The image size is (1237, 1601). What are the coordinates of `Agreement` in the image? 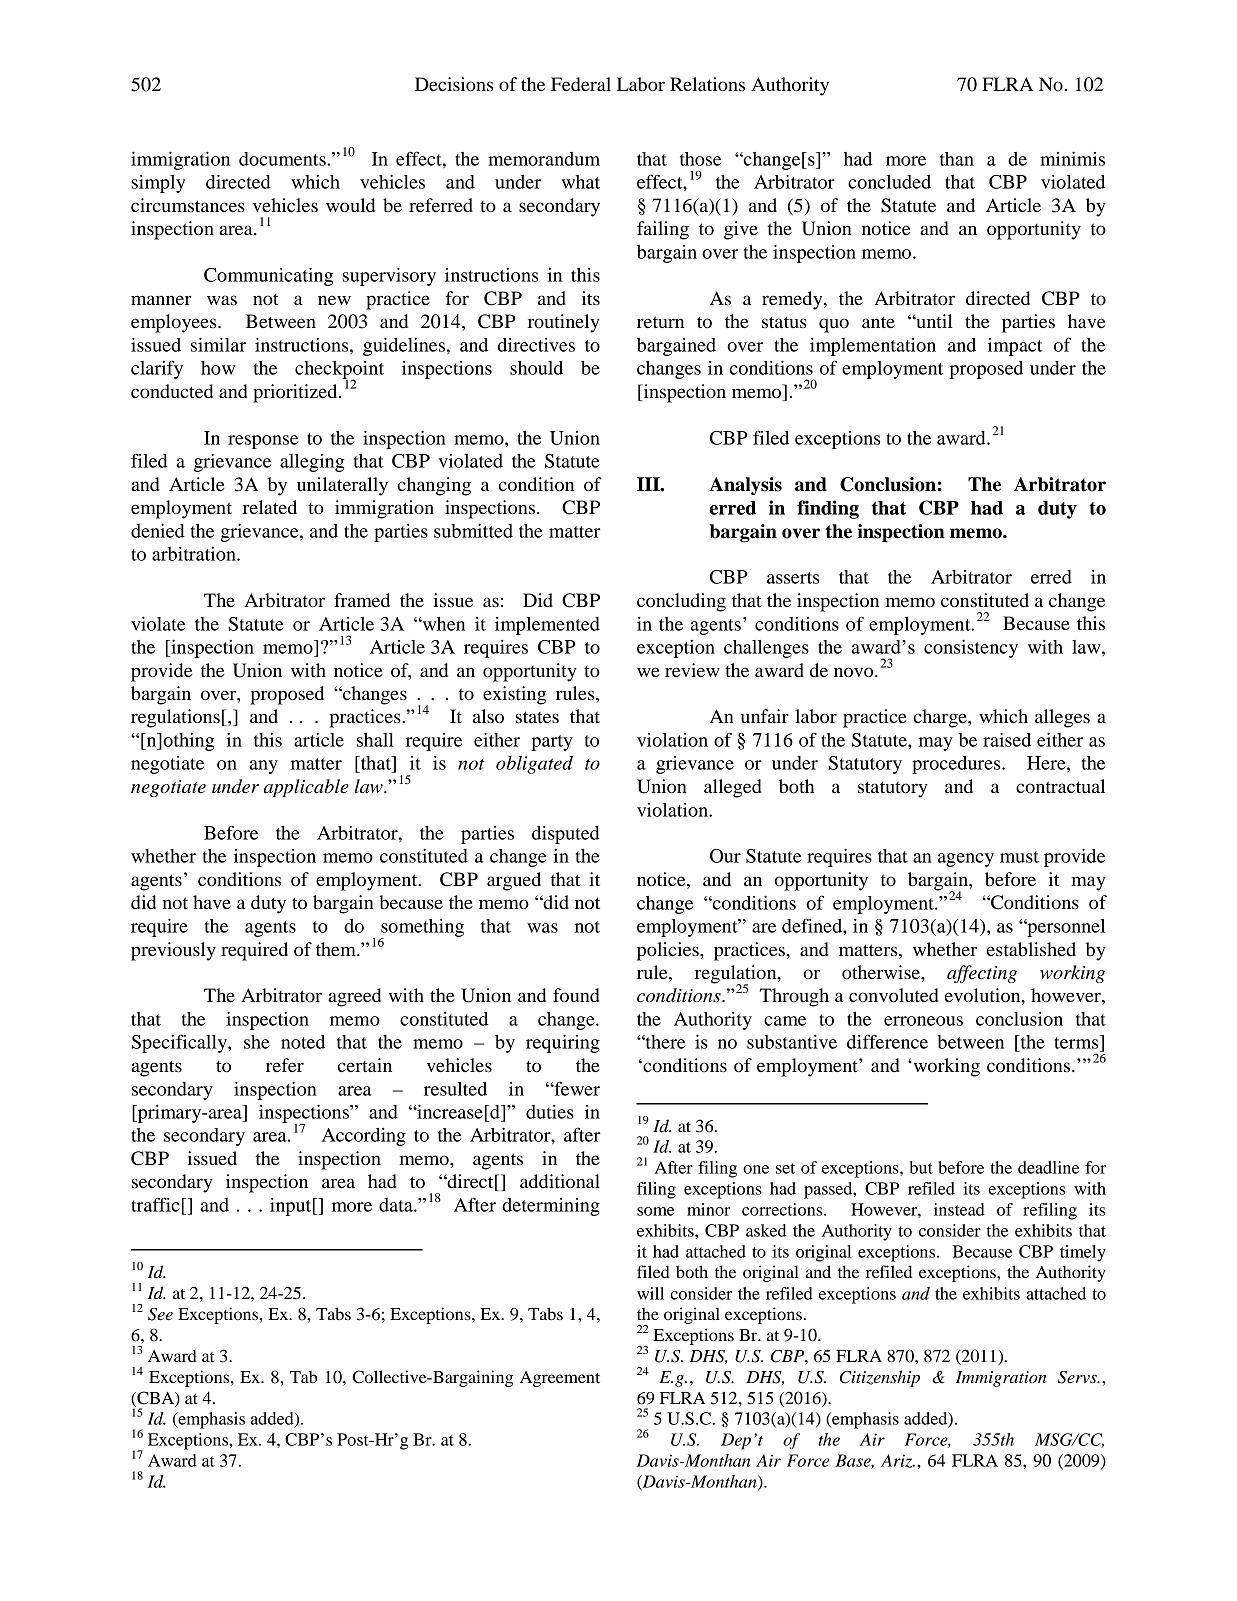 It's located at (560, 1379).
